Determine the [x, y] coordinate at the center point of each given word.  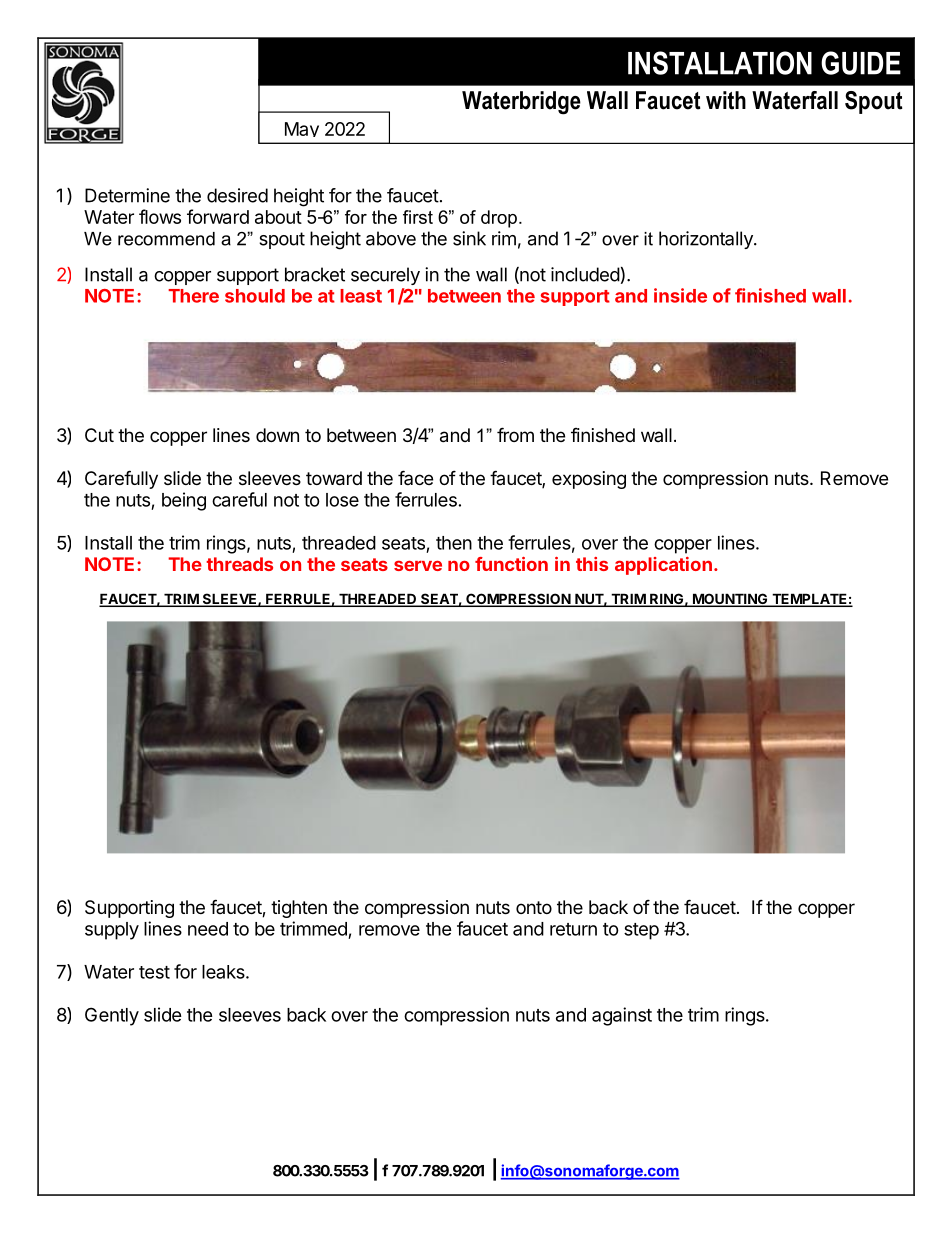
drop [499, 219]
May [302, 129]
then [454, 543]
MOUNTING [730, 600]
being [184, 501]
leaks [224, 972]
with [726, 100]
